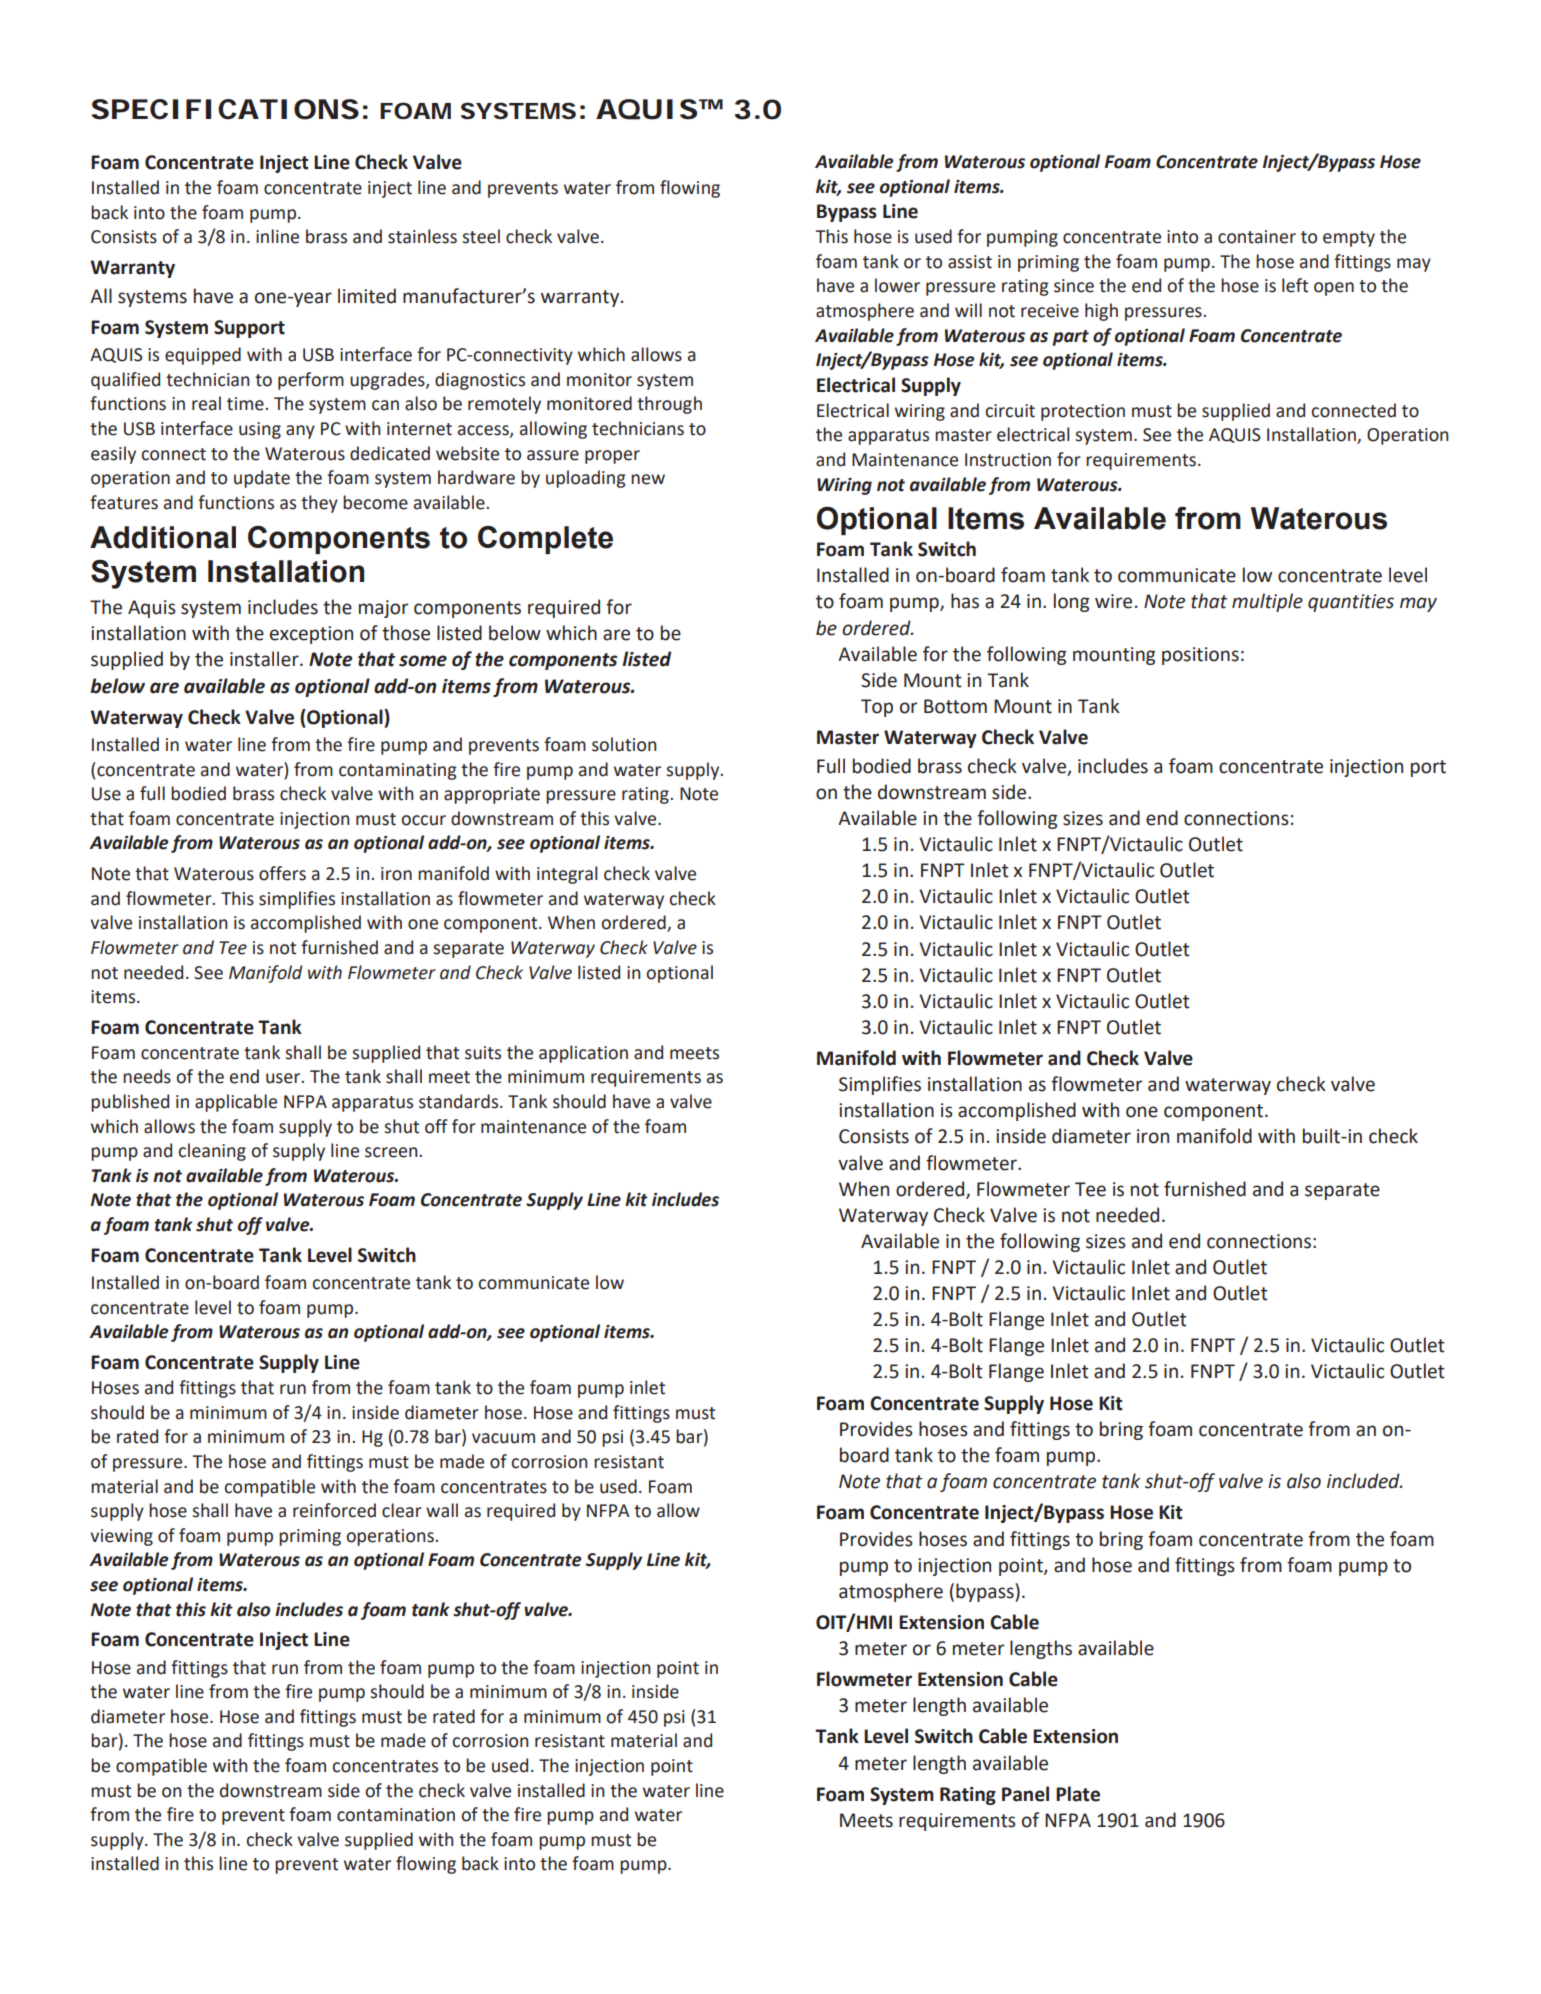 Image resolution: width=1541 pixels, height=1994 pixels. I want to click on limited, so click(367, 296).
